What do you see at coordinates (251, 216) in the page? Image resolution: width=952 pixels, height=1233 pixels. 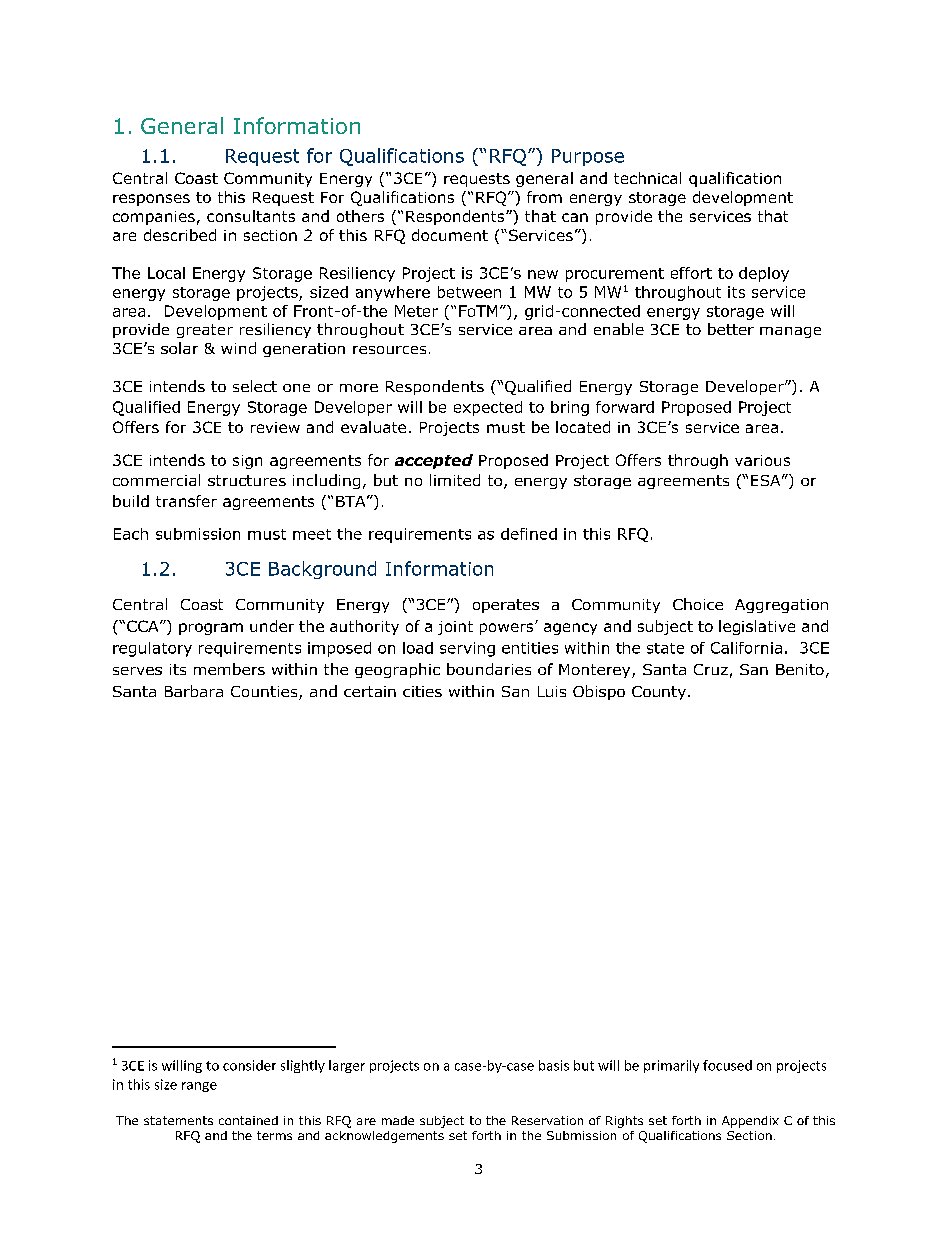 I see `consultants` at bounding box center [251, 216].
